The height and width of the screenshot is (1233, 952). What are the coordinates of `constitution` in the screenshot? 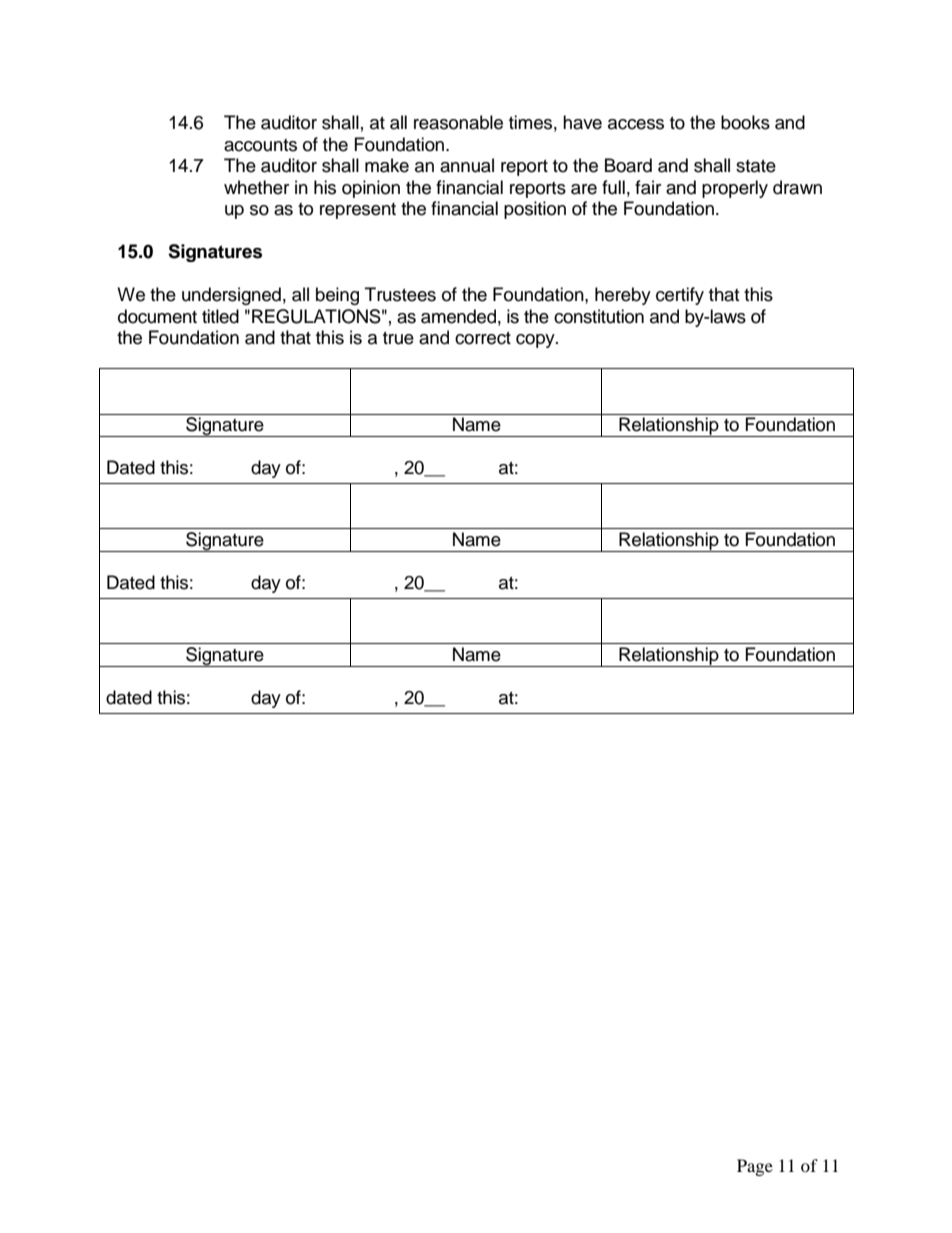 It's located at (599, 316).
